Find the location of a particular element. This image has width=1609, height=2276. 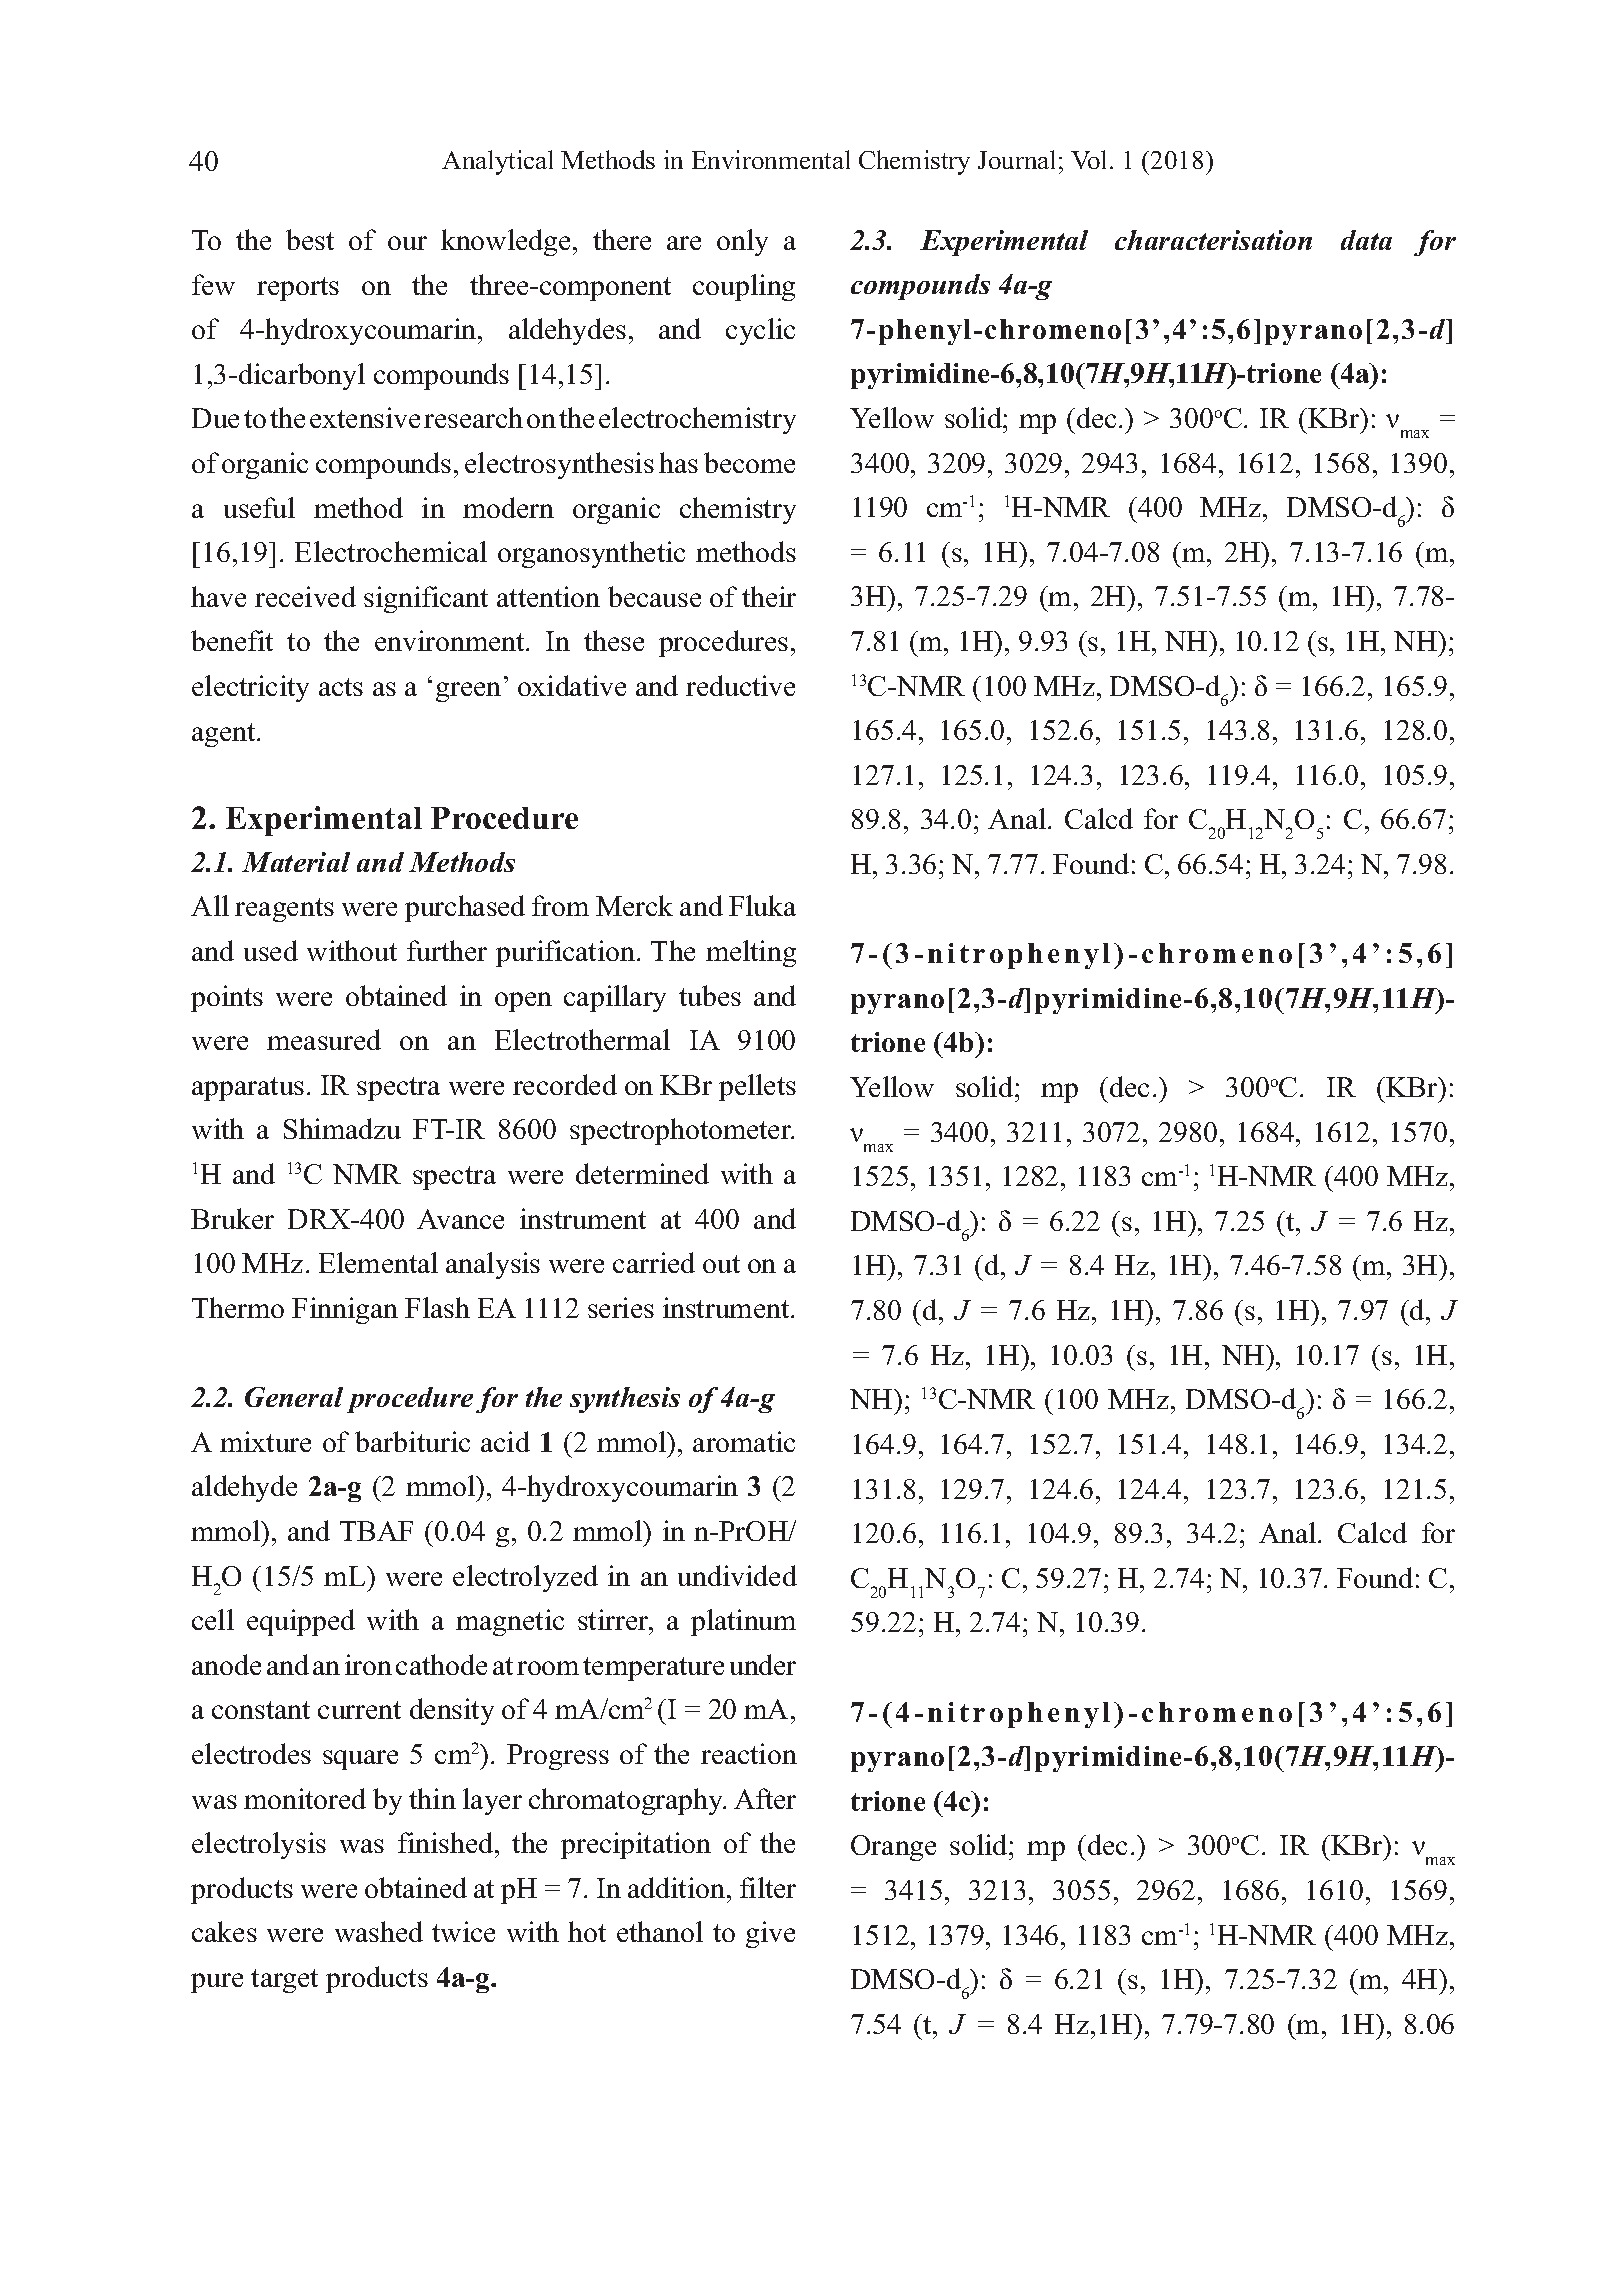

give is located at coordinates (770, 1934).
